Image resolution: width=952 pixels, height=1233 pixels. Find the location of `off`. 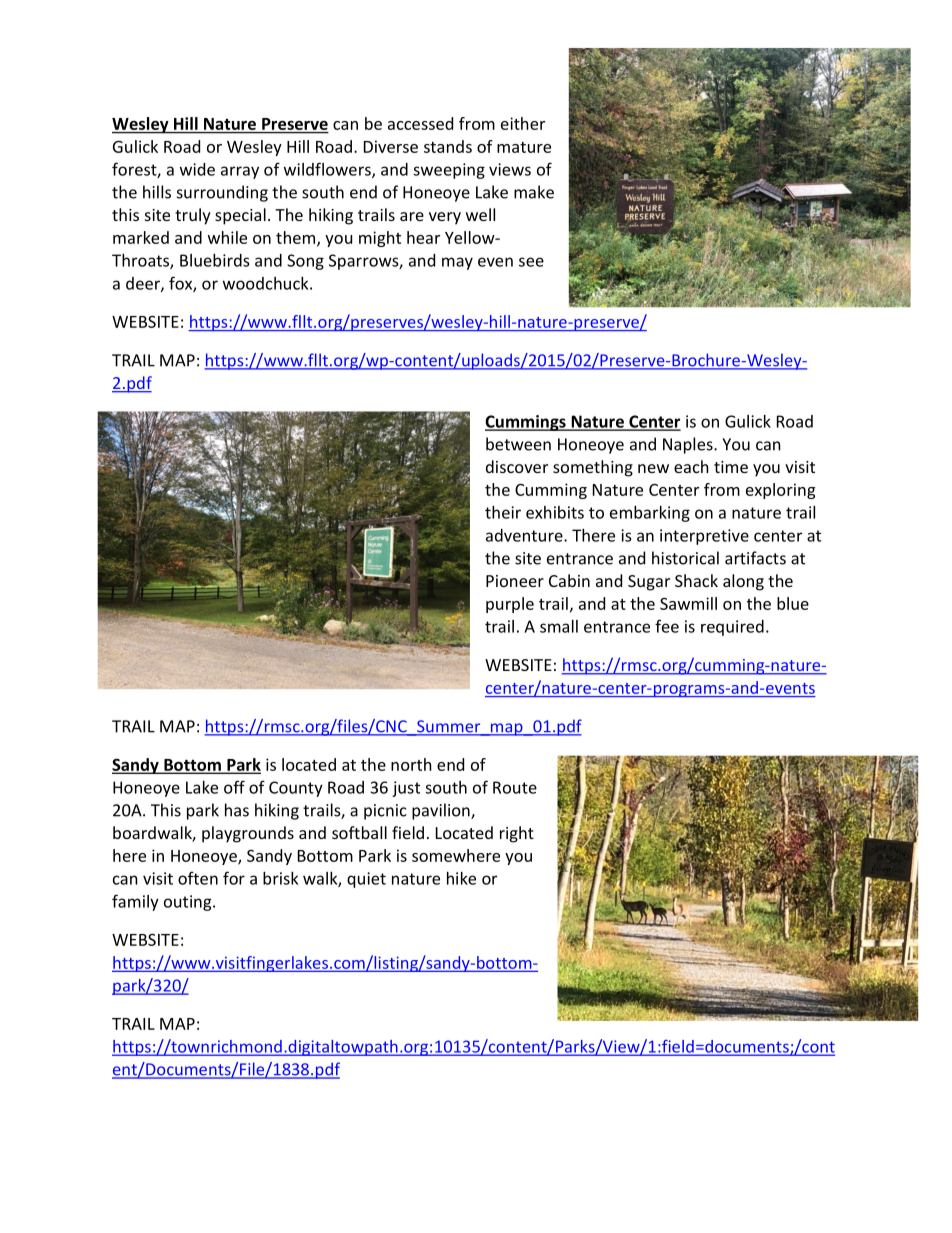

off is located at coordinates (234, 787).
